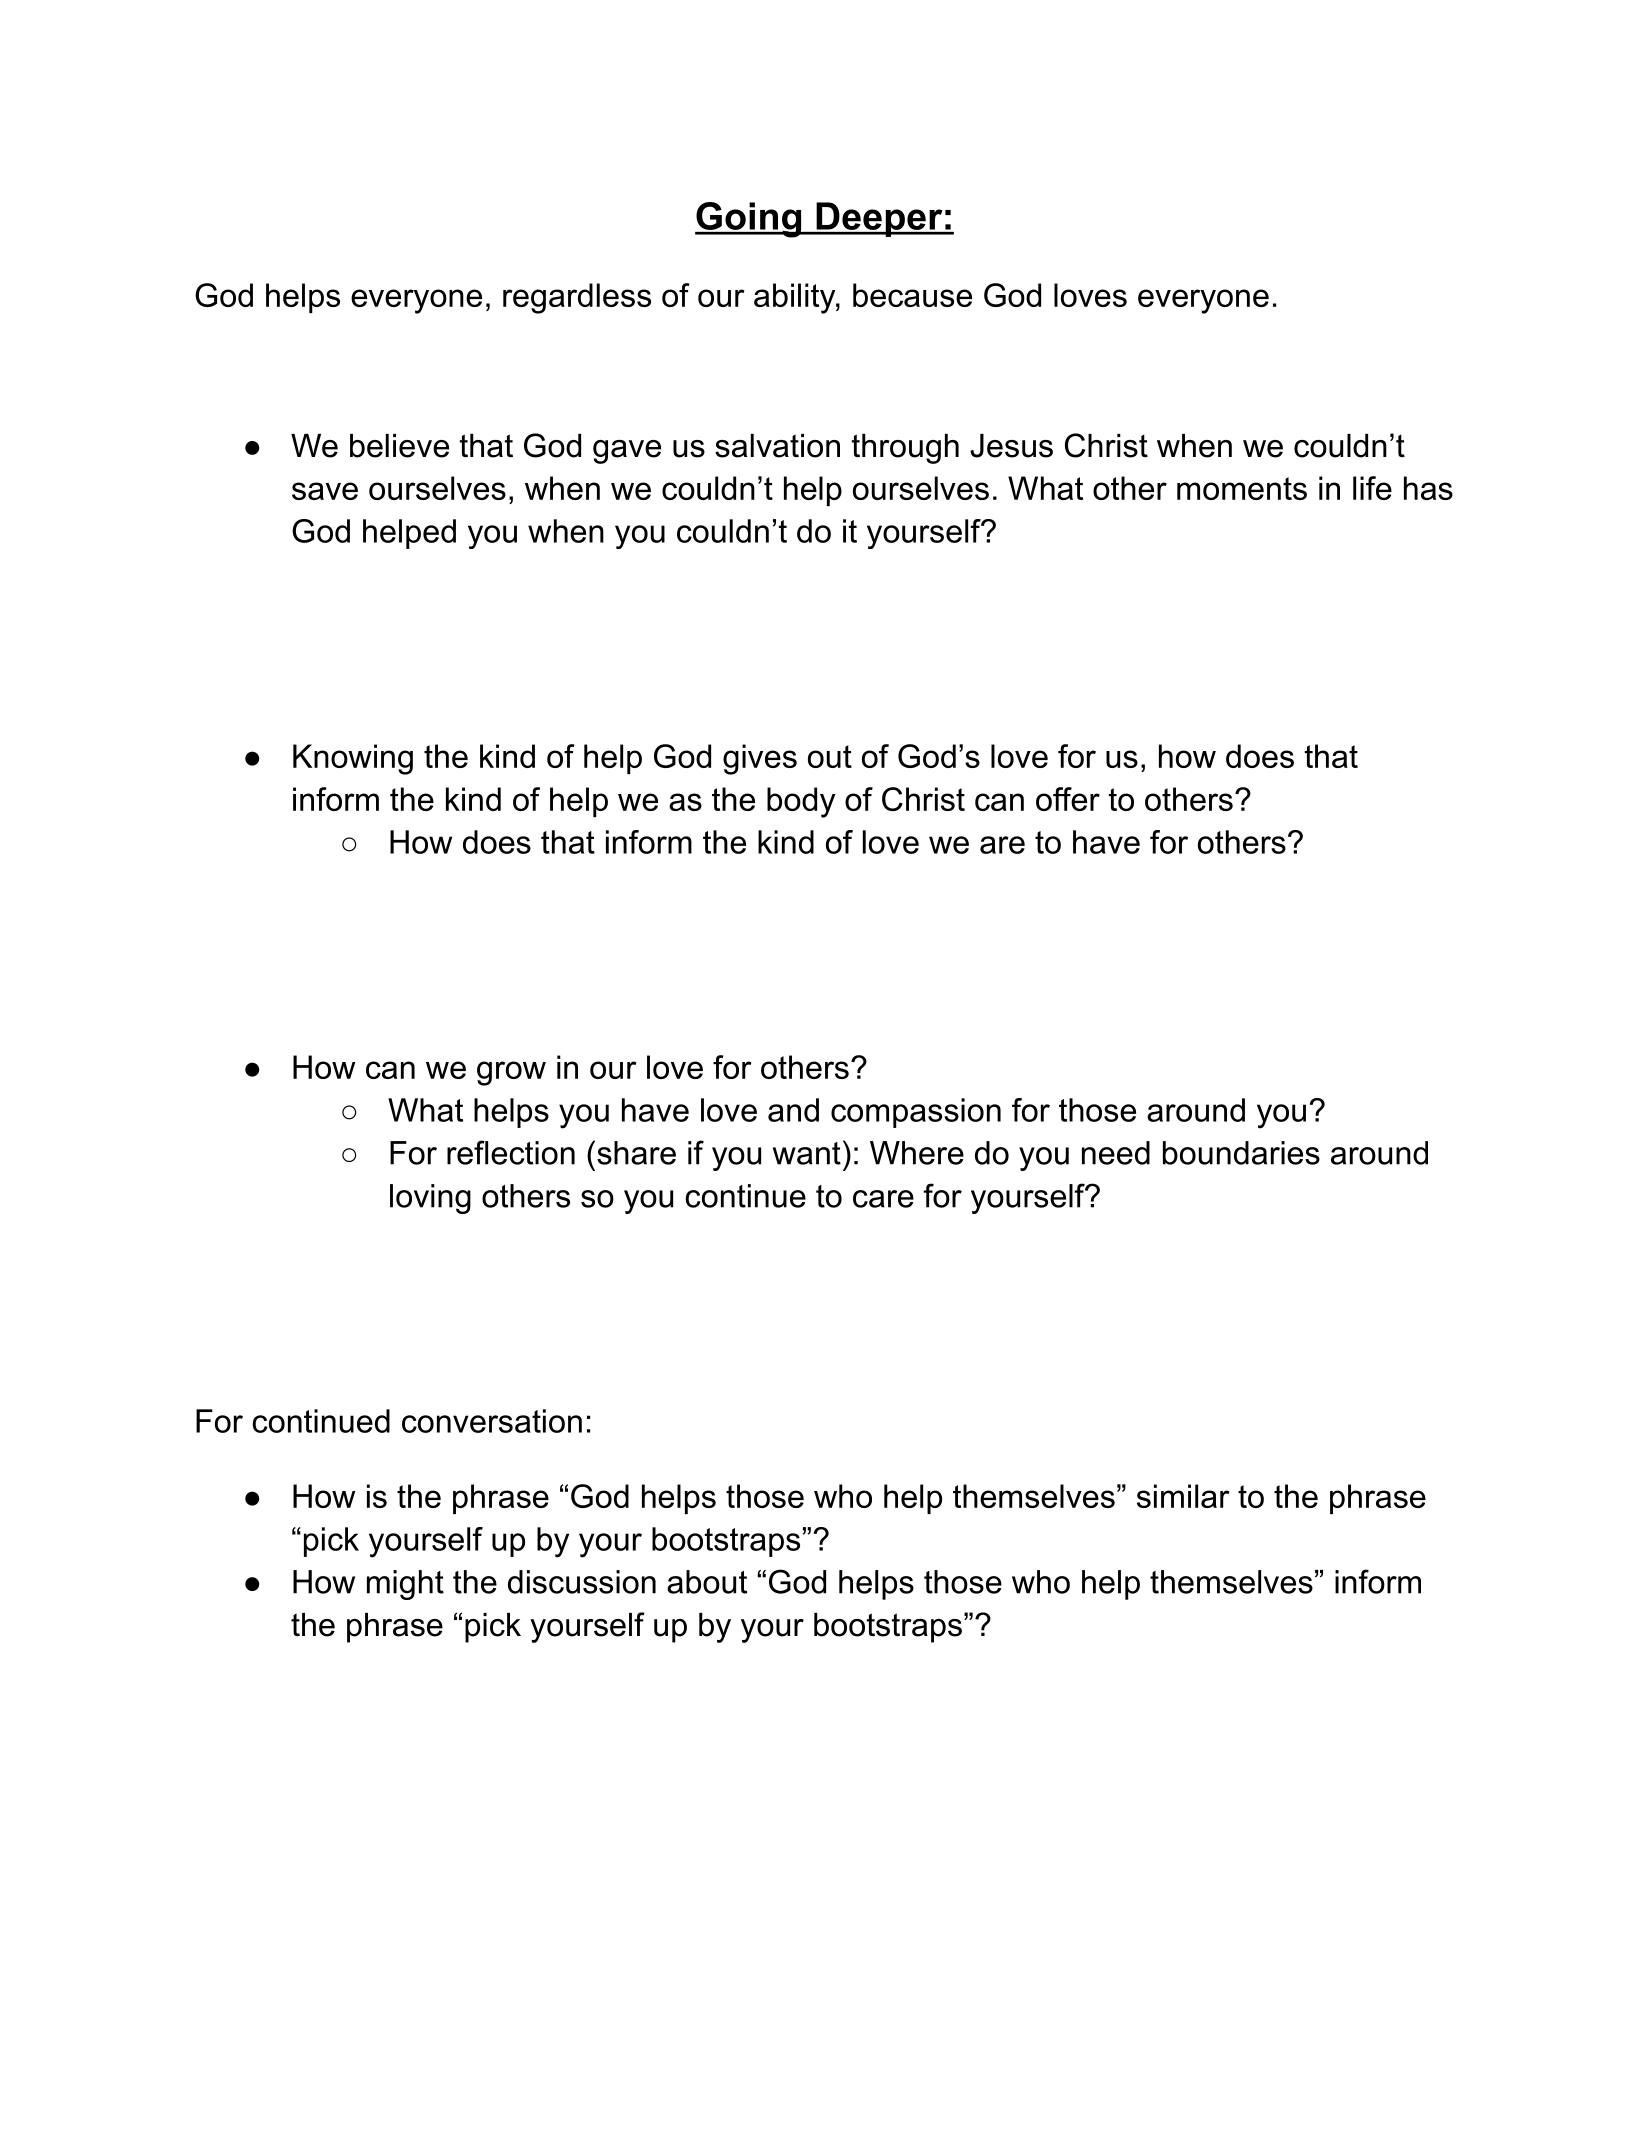 The image size is (1649, 2135). I want to click on Deeper, so click(879, 219).
